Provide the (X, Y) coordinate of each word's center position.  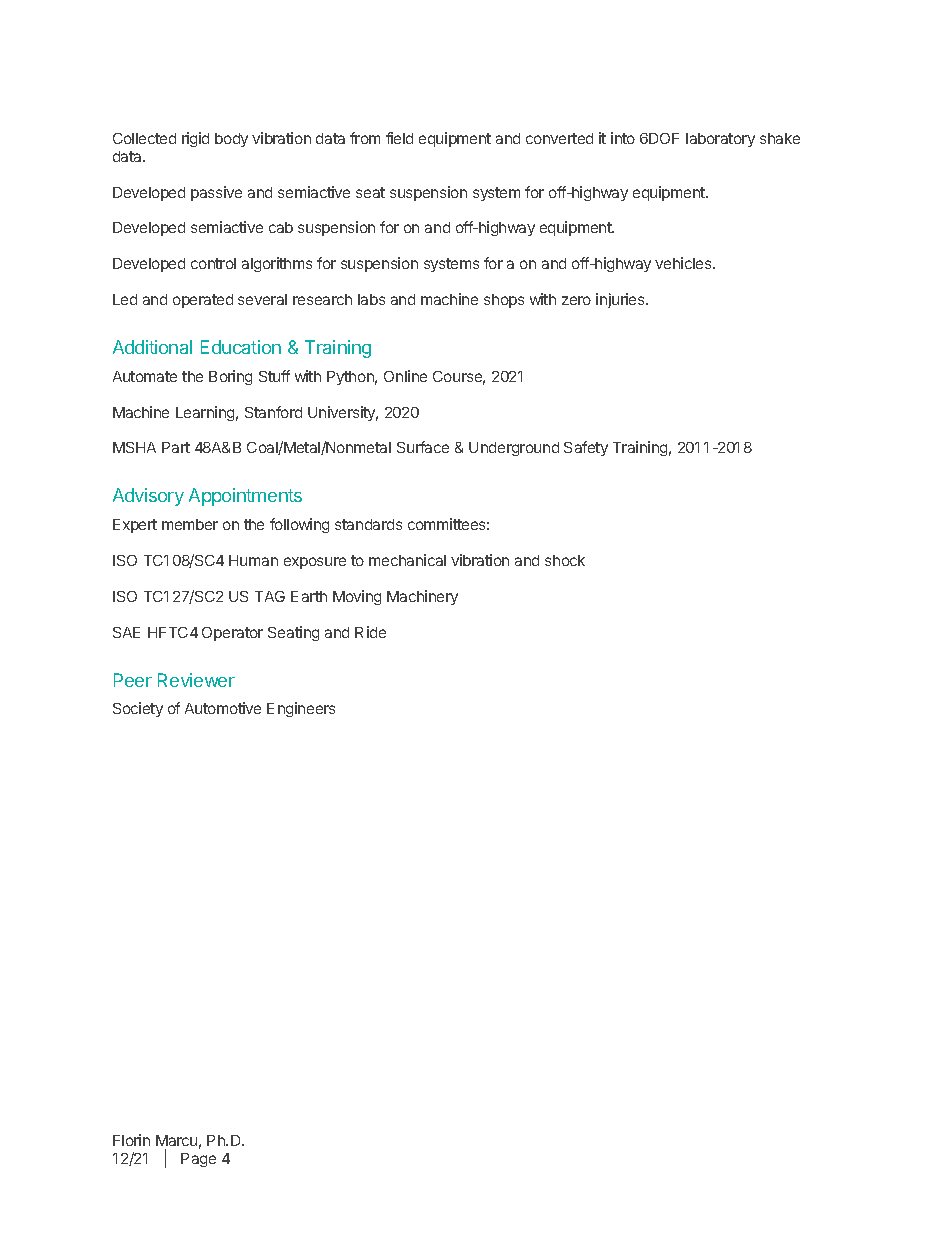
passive (216, 193)
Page (198, 1160)
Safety (586, 448)
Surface (423, 447)
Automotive (223, 708)
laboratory (720, 140)
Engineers (301, 709)
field (399, 138)
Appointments (245, 497)
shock (565, 560)
